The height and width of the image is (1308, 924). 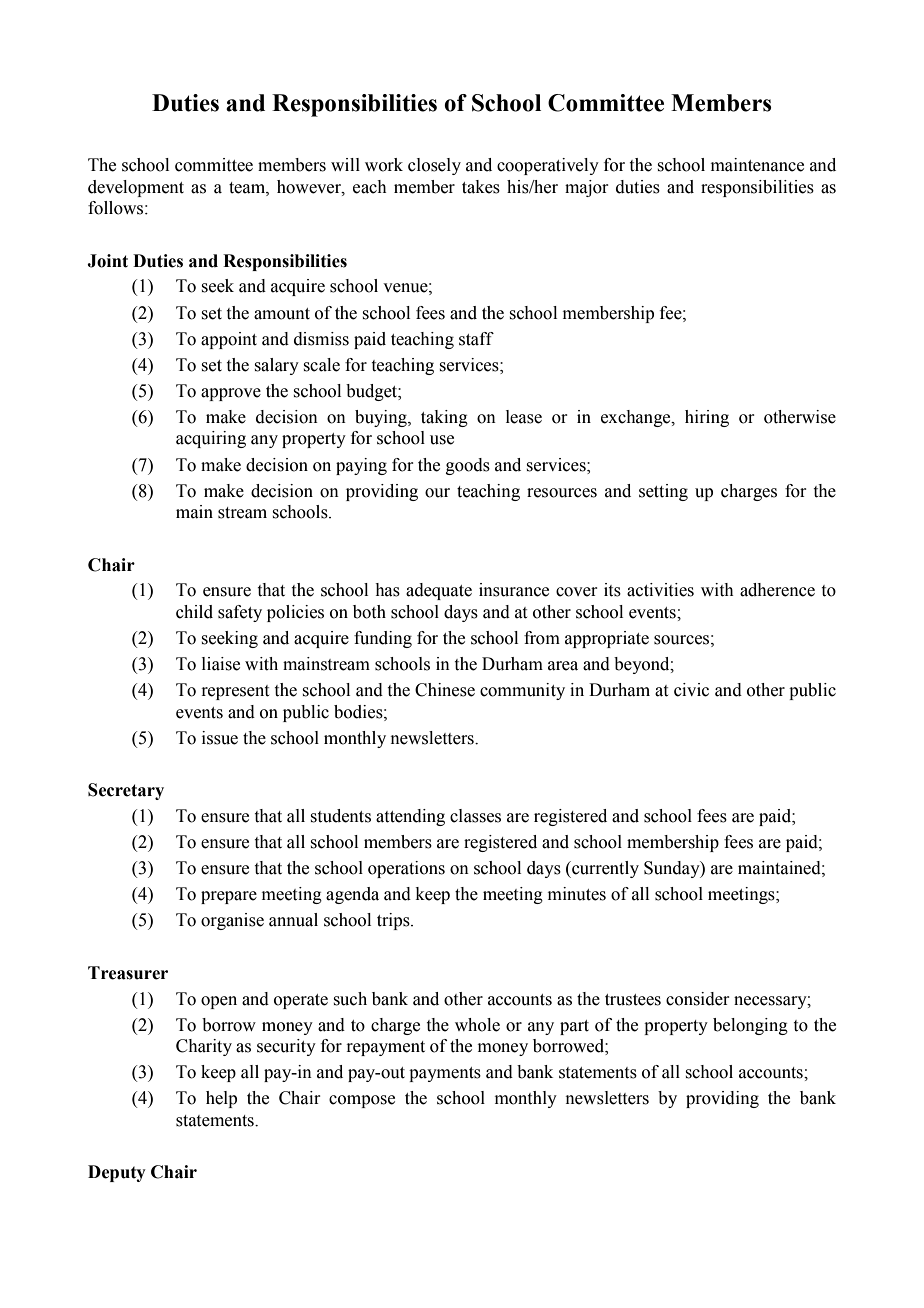 What do you see at coordinates (468, 466) in the image?
I see `goods` at bounding box center [468, 466].
